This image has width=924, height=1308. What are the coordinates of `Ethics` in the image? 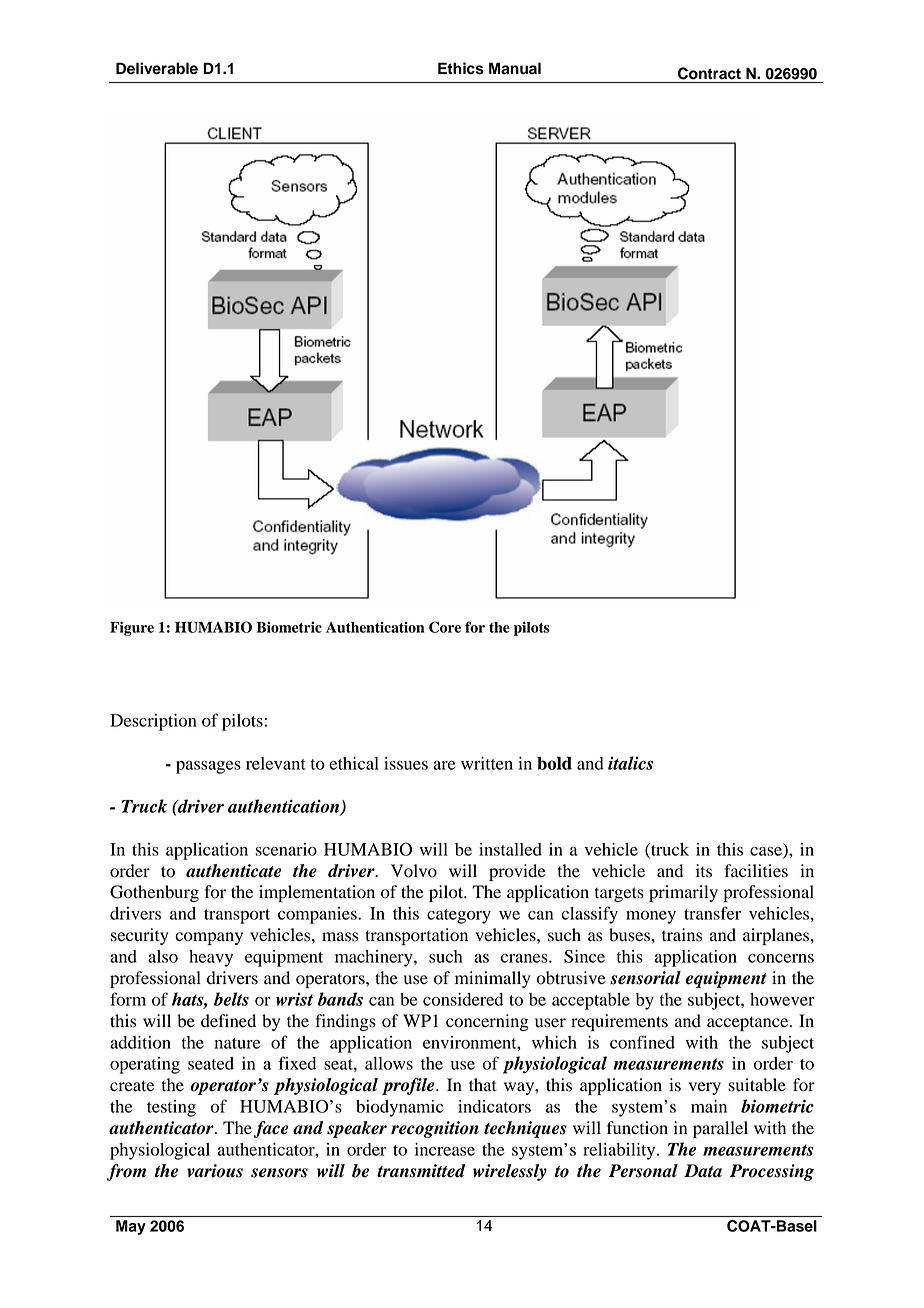 It's located at (461, 68).
